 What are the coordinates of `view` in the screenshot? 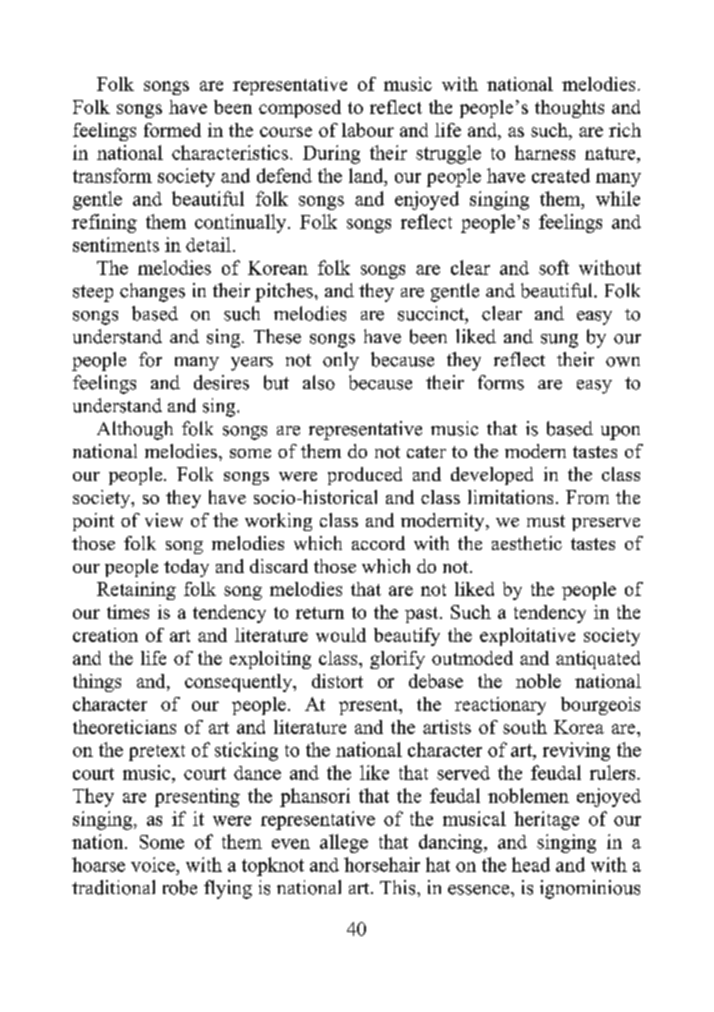 It's located at (164, 520).
